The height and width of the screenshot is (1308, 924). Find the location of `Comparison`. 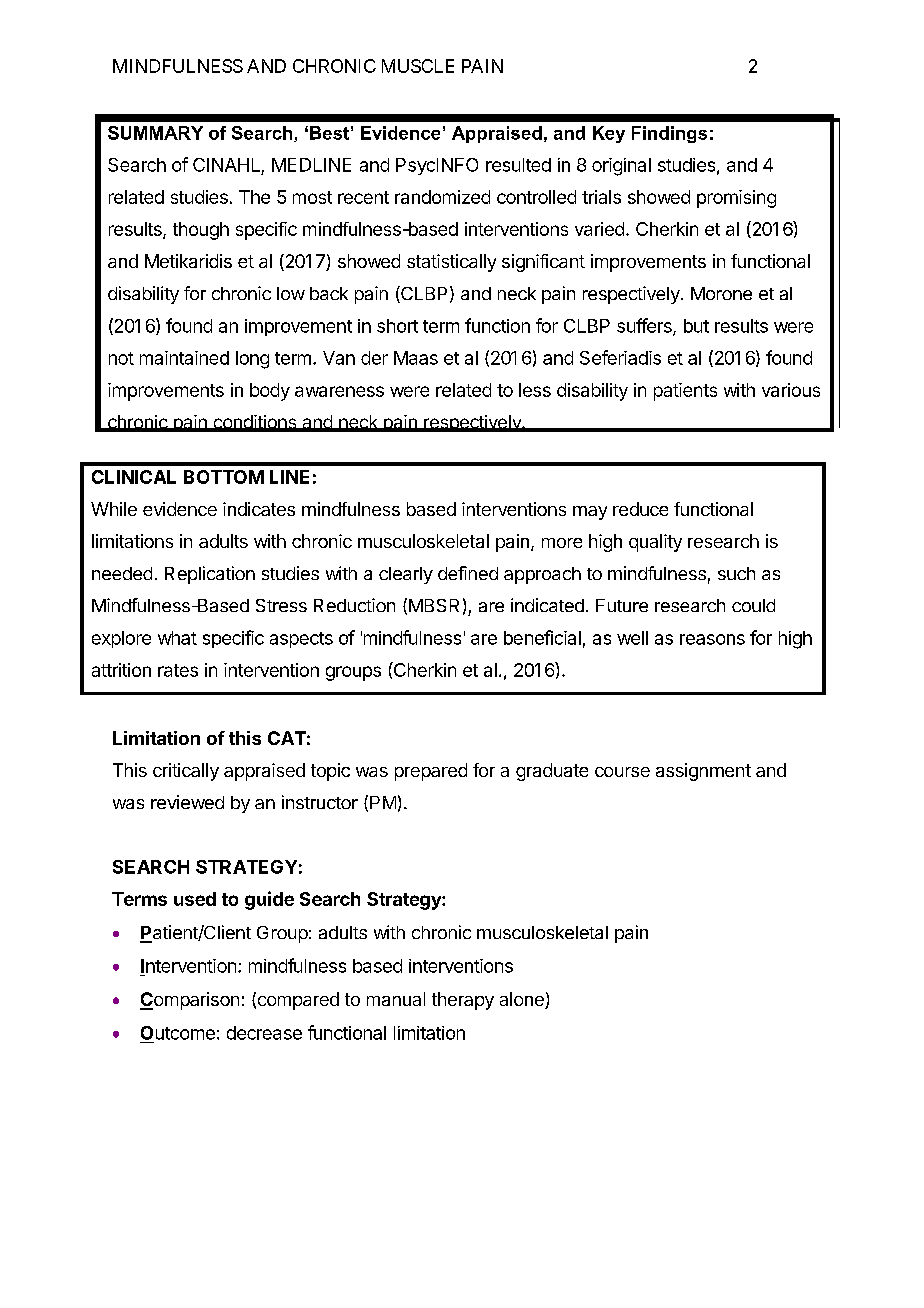

Comparison is located at coordinates (189, 1001).
